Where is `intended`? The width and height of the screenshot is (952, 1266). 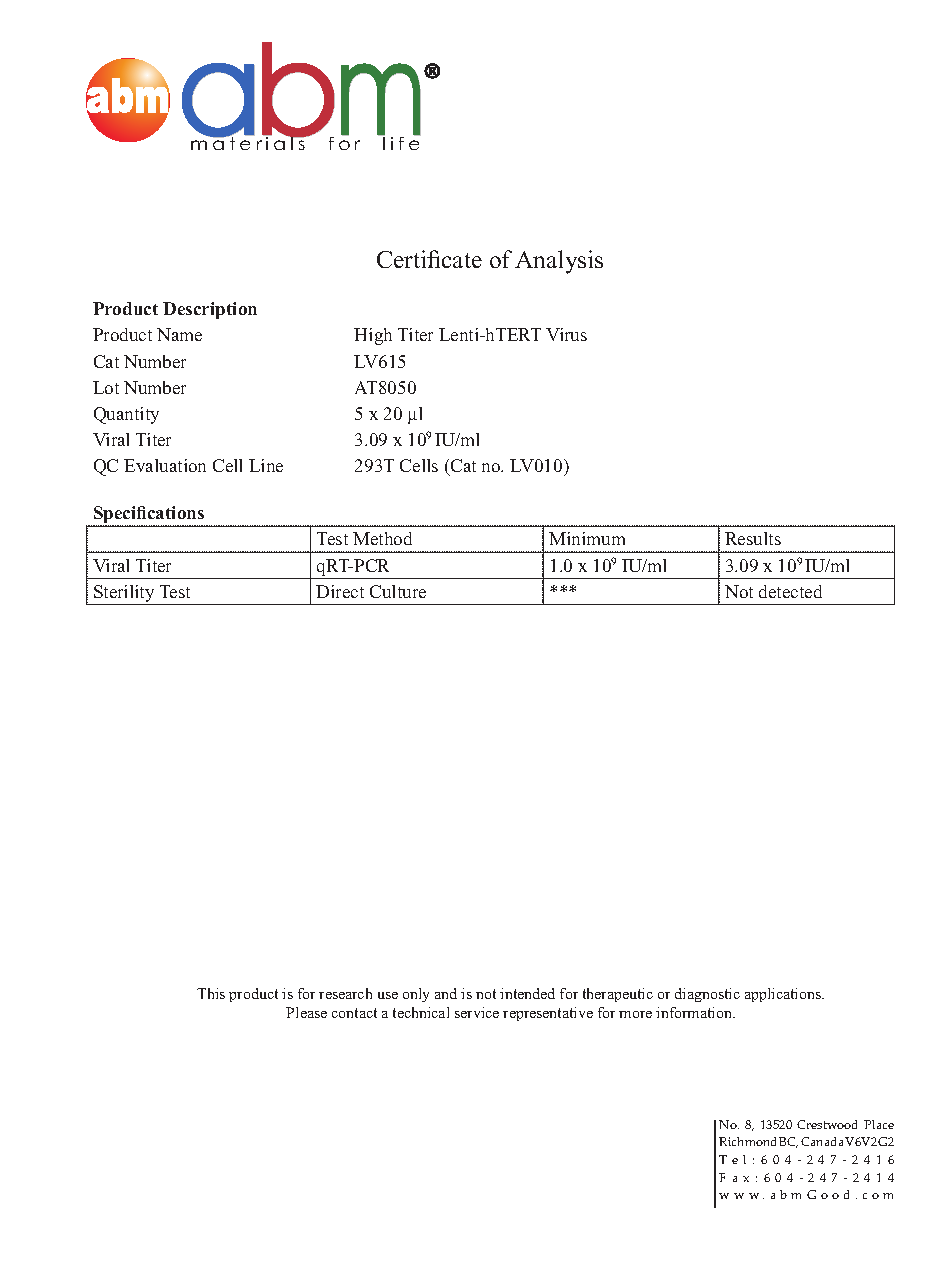
intended is located at coordinates (527, 993).
